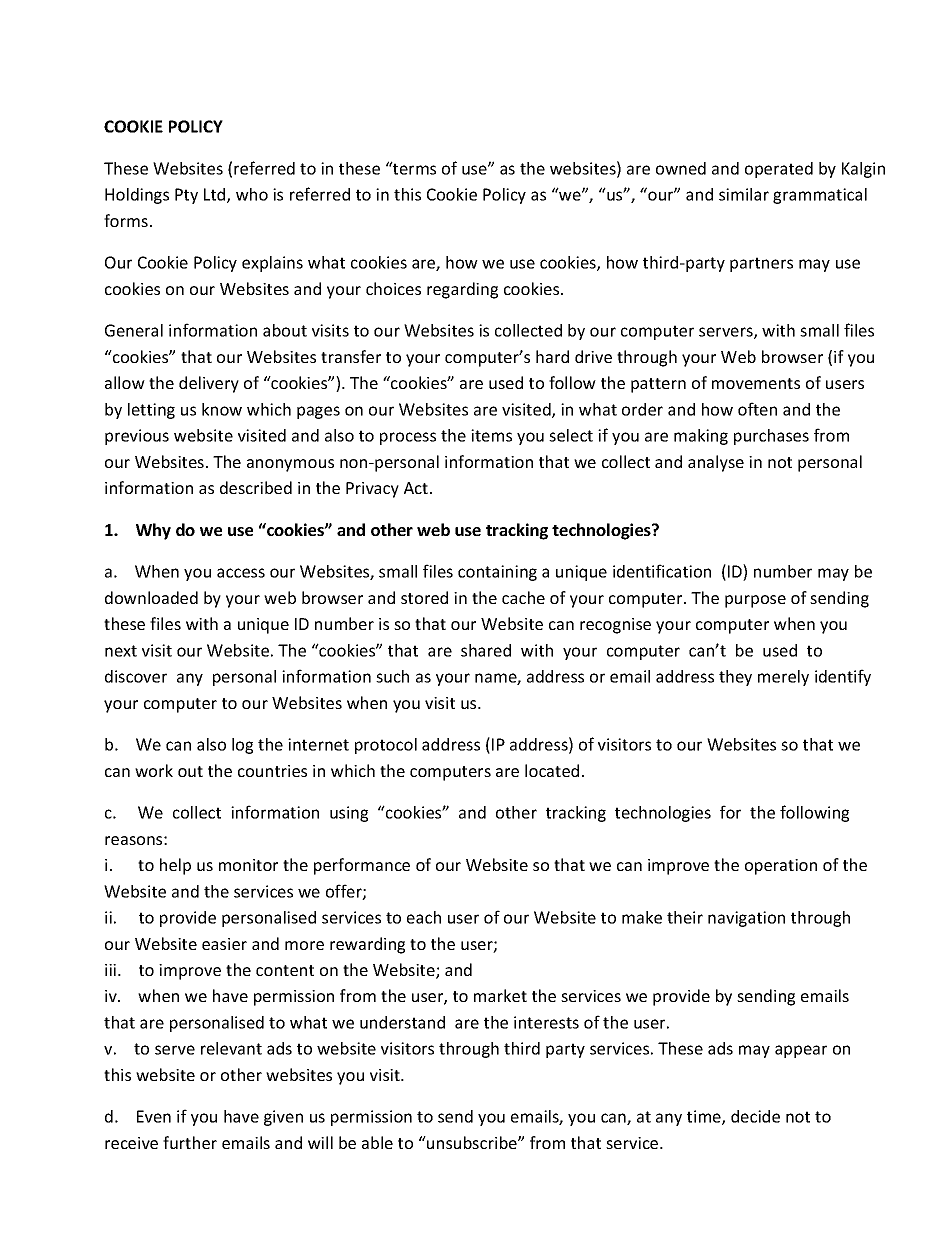 The image size is (952, 1233). What do you see at coordinates (716, 463) in the page?
I see `analyse` at bounding box center [716, 463].
